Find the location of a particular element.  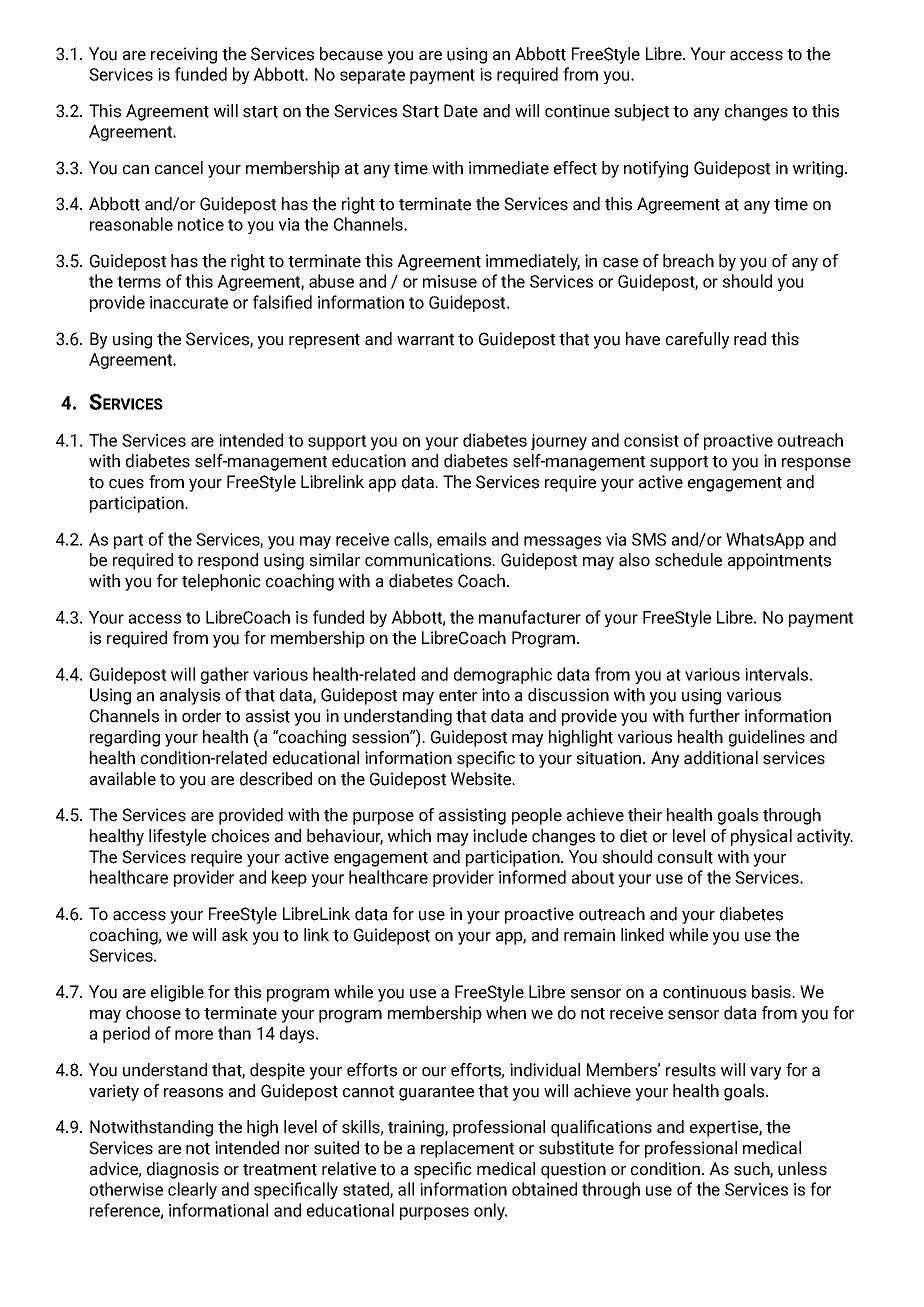

demographic is located at coordinates (503, 675).
